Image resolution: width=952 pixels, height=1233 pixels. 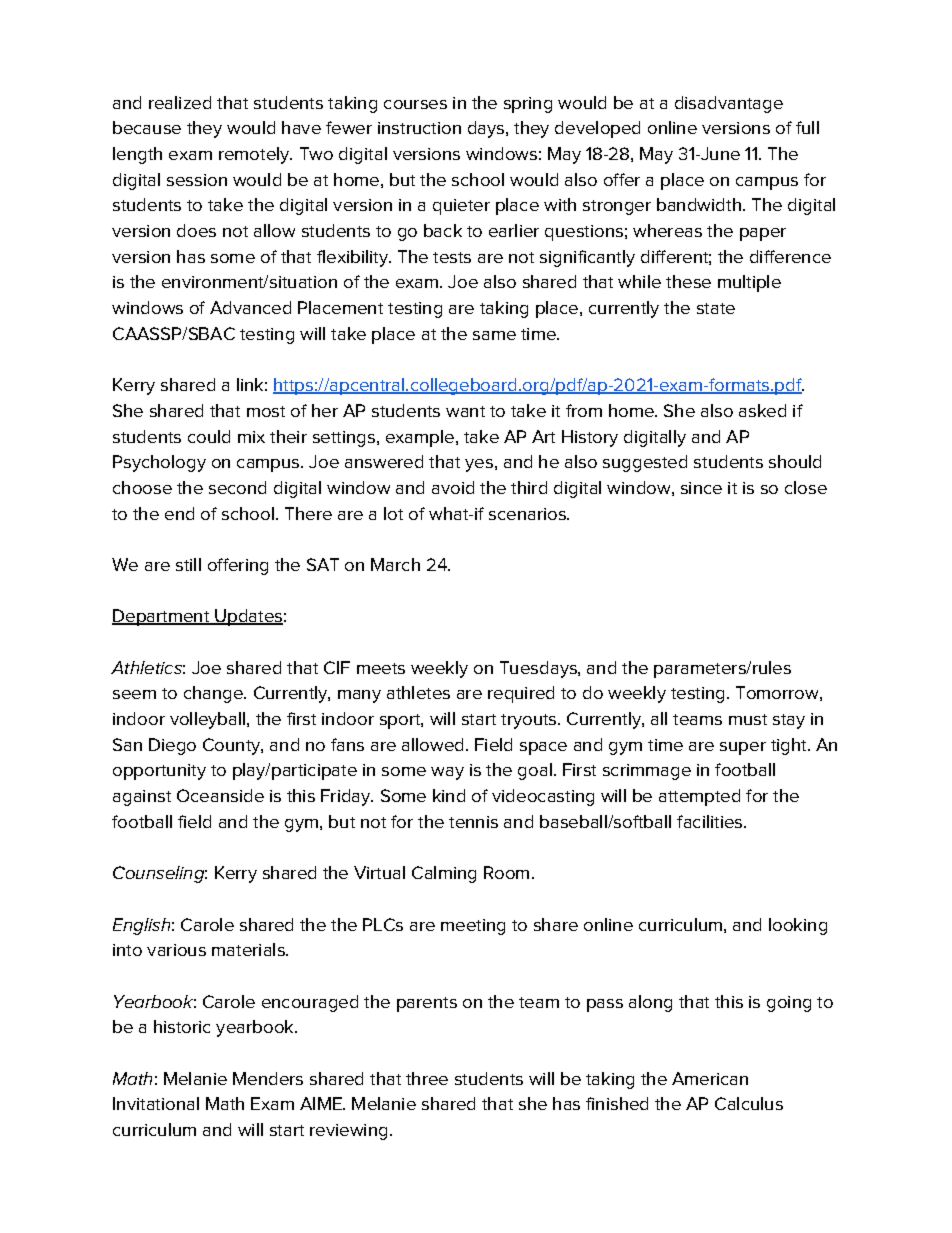 What do you see at coordinates (748, 719) in the screenshot?
I see `must` at bounding box center [748, 719].
